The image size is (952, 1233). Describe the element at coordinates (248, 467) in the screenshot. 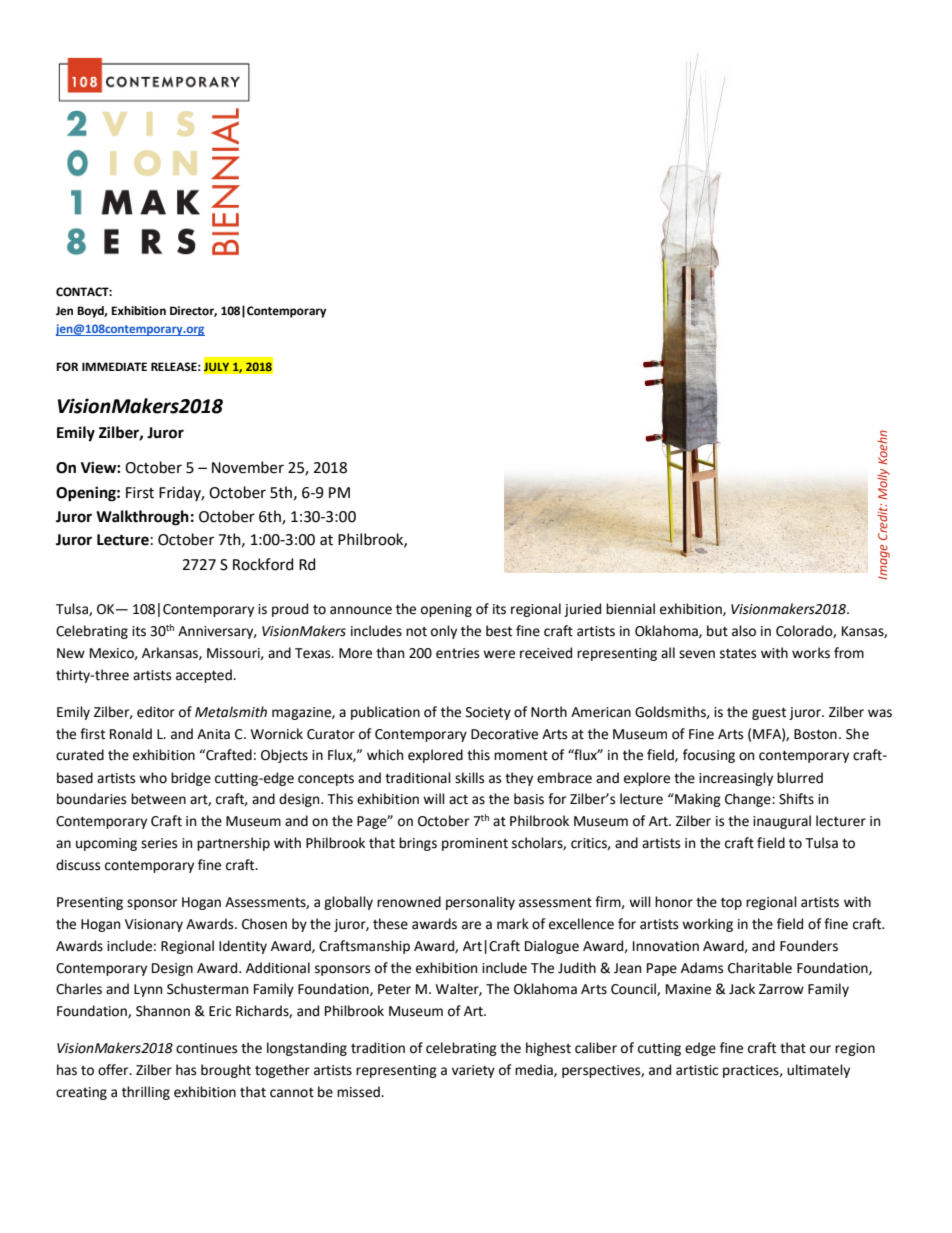

I see `November` at that location.
